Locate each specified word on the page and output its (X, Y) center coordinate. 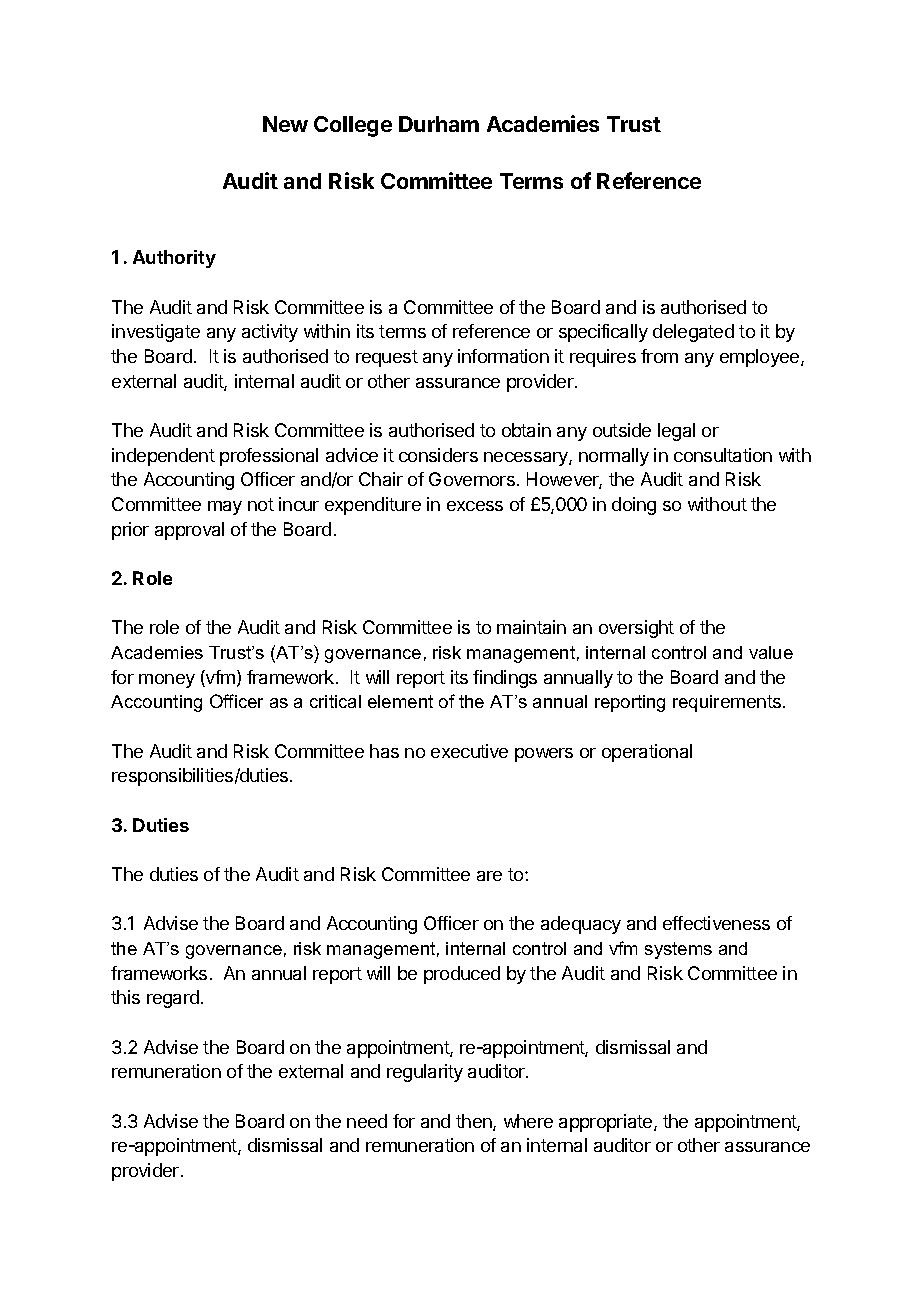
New (285, 124)
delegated (693, 333)
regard (173, 999)
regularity (425, 1073)
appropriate (607, 1123)
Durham (439, 124)
